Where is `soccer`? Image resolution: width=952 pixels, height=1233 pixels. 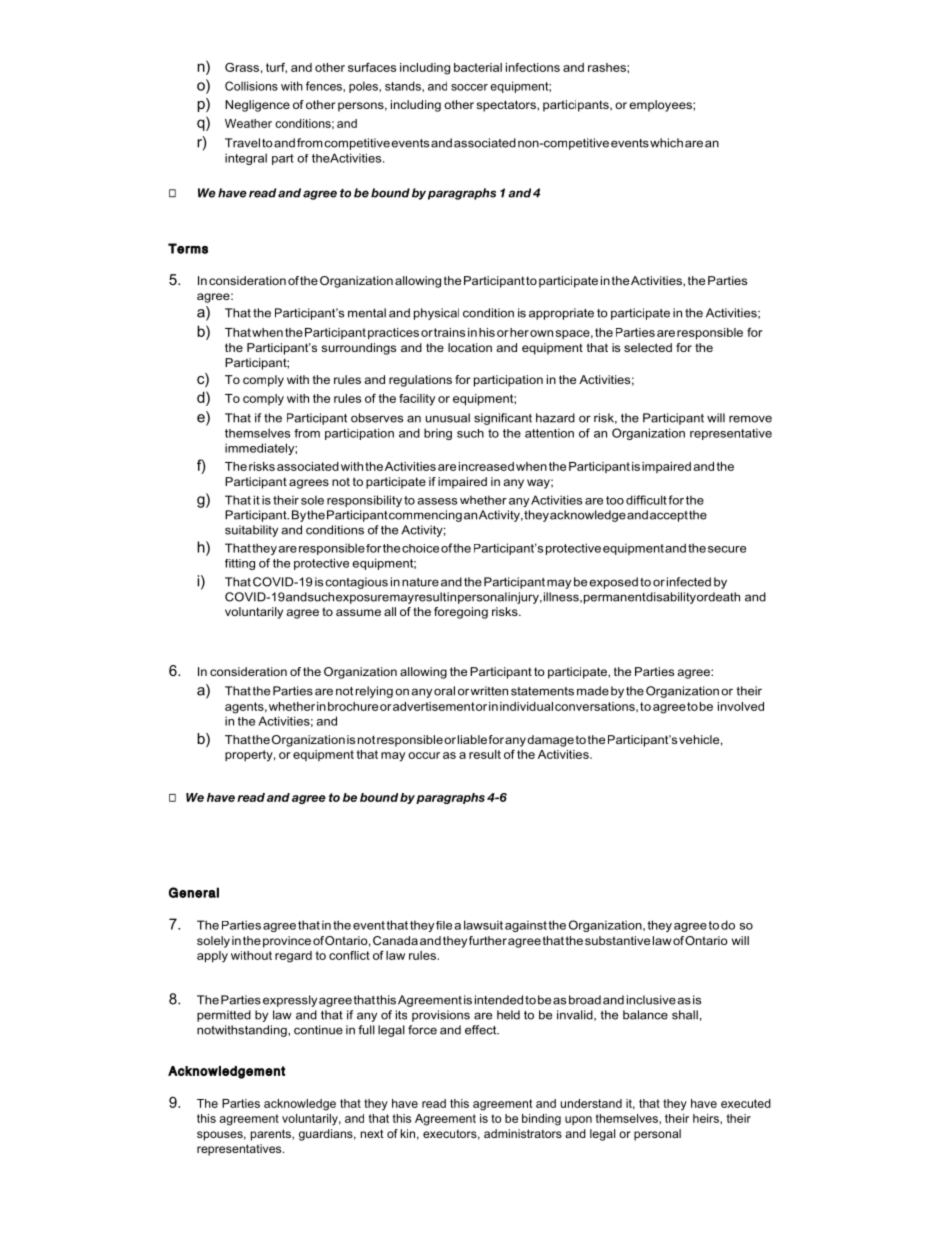
soccer is located at coordinates (469, 87).
